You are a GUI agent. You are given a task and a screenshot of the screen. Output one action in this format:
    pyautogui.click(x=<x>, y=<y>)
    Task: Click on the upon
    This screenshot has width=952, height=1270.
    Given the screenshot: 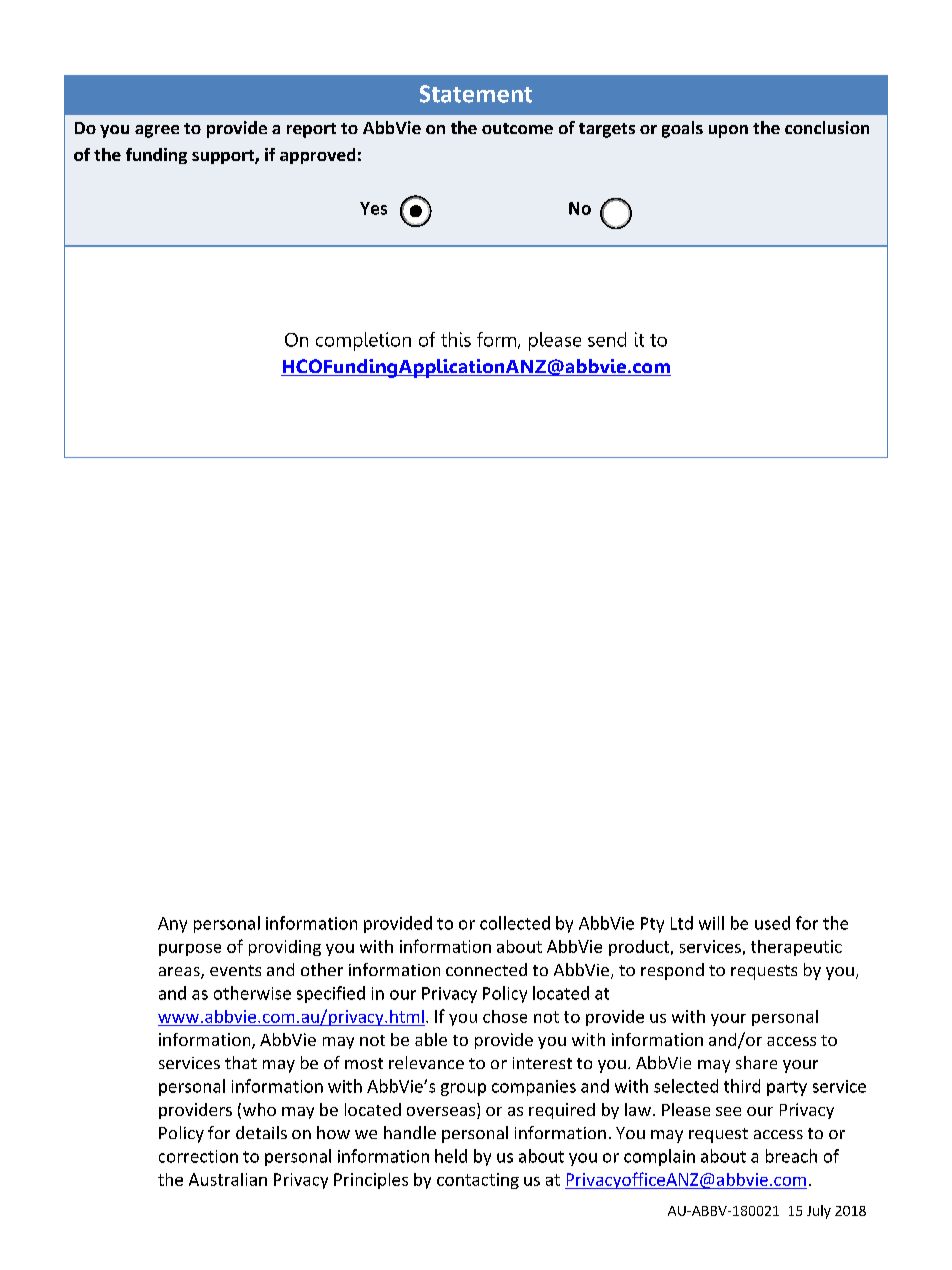 What is the action you would take?
    pyautogui.click(x=728, y=131)
